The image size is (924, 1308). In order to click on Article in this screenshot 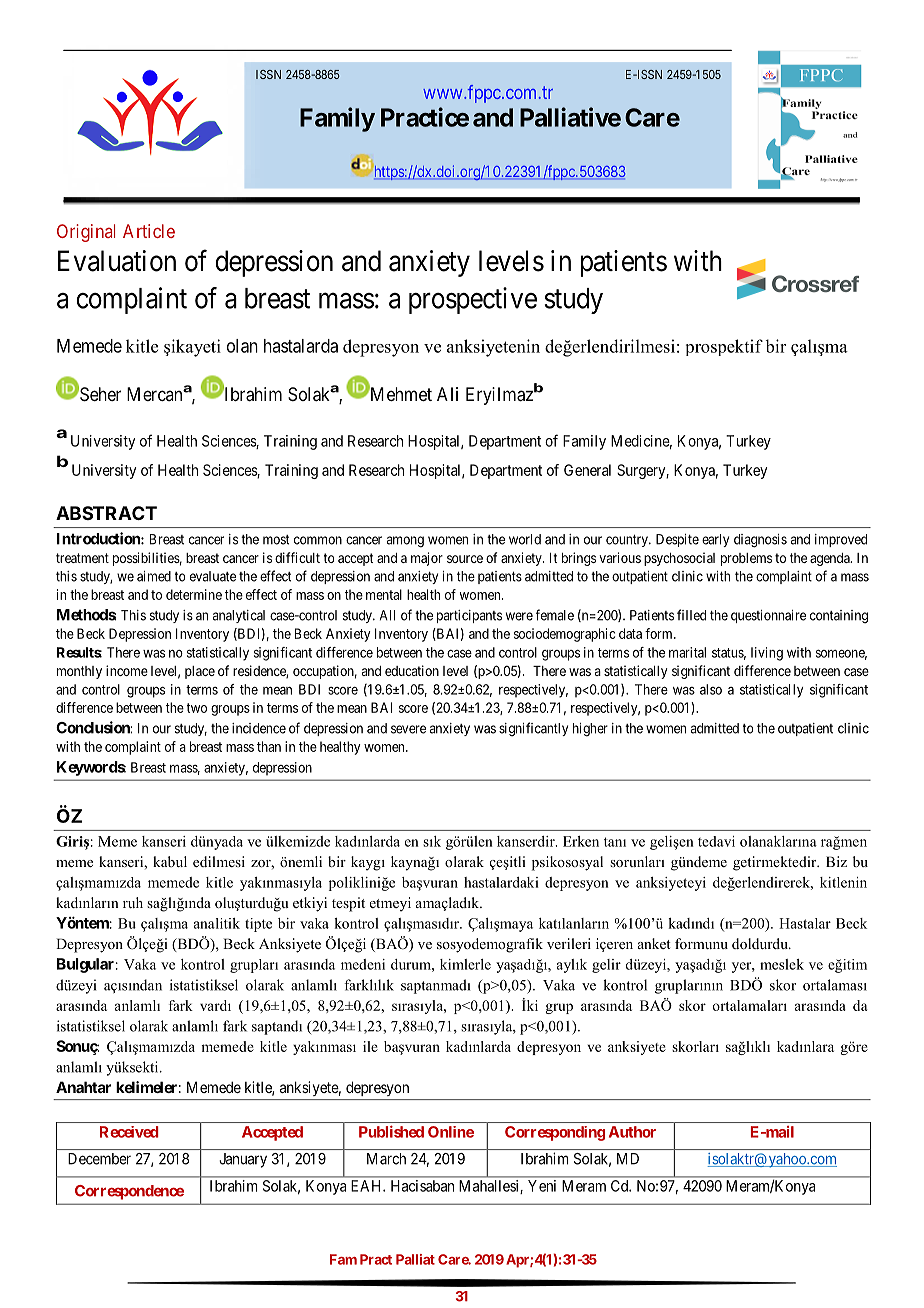, I will do `click(149, 231)`.
